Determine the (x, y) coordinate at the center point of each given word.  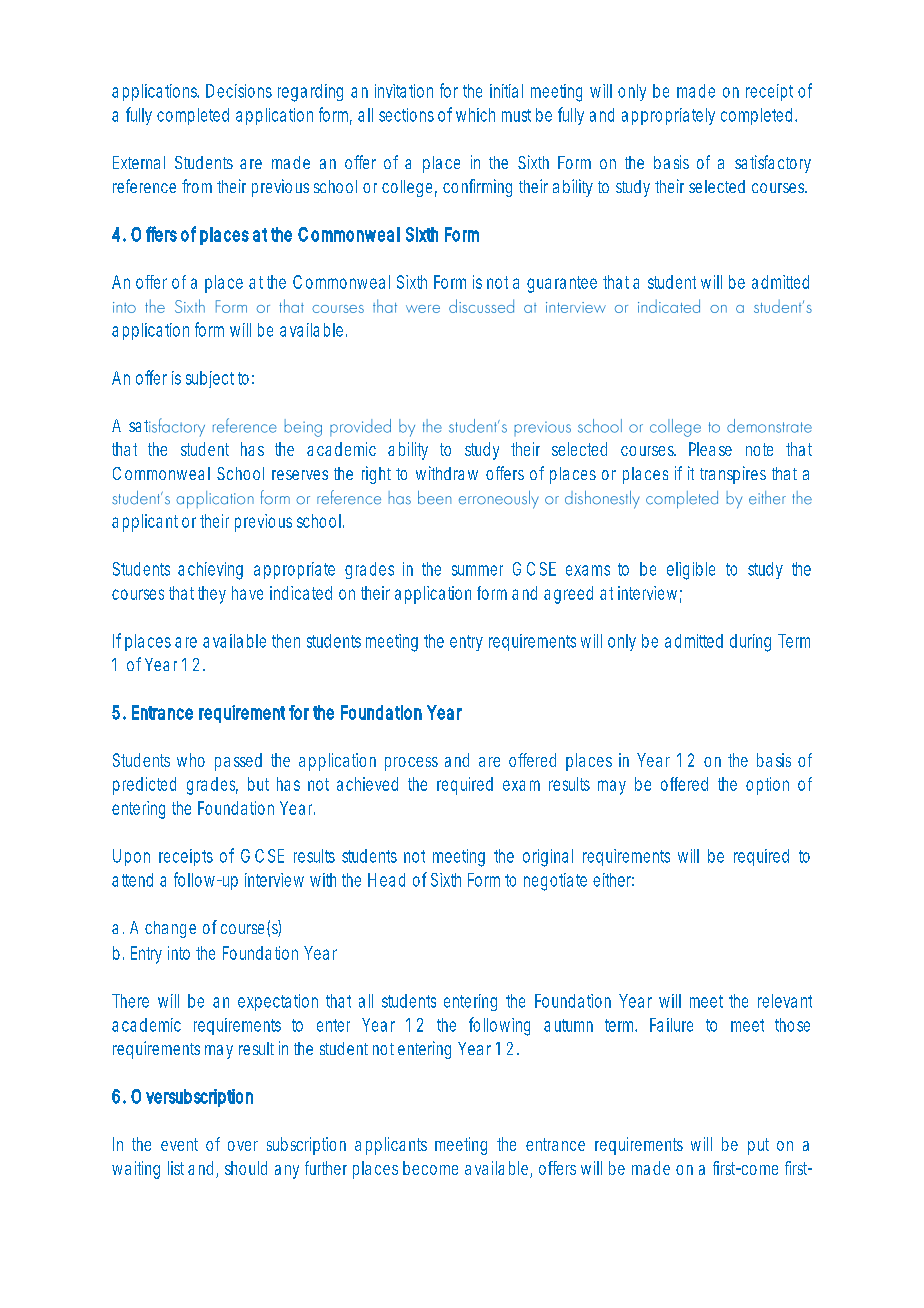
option (767, 786)
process (411, 764)
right (376, 475)
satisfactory (773, 164)
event (179, 1144)
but (258, 784)
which (475, 115)
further (326, 1168)
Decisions (239, 91)
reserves (300, 475)
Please (710, 449)
